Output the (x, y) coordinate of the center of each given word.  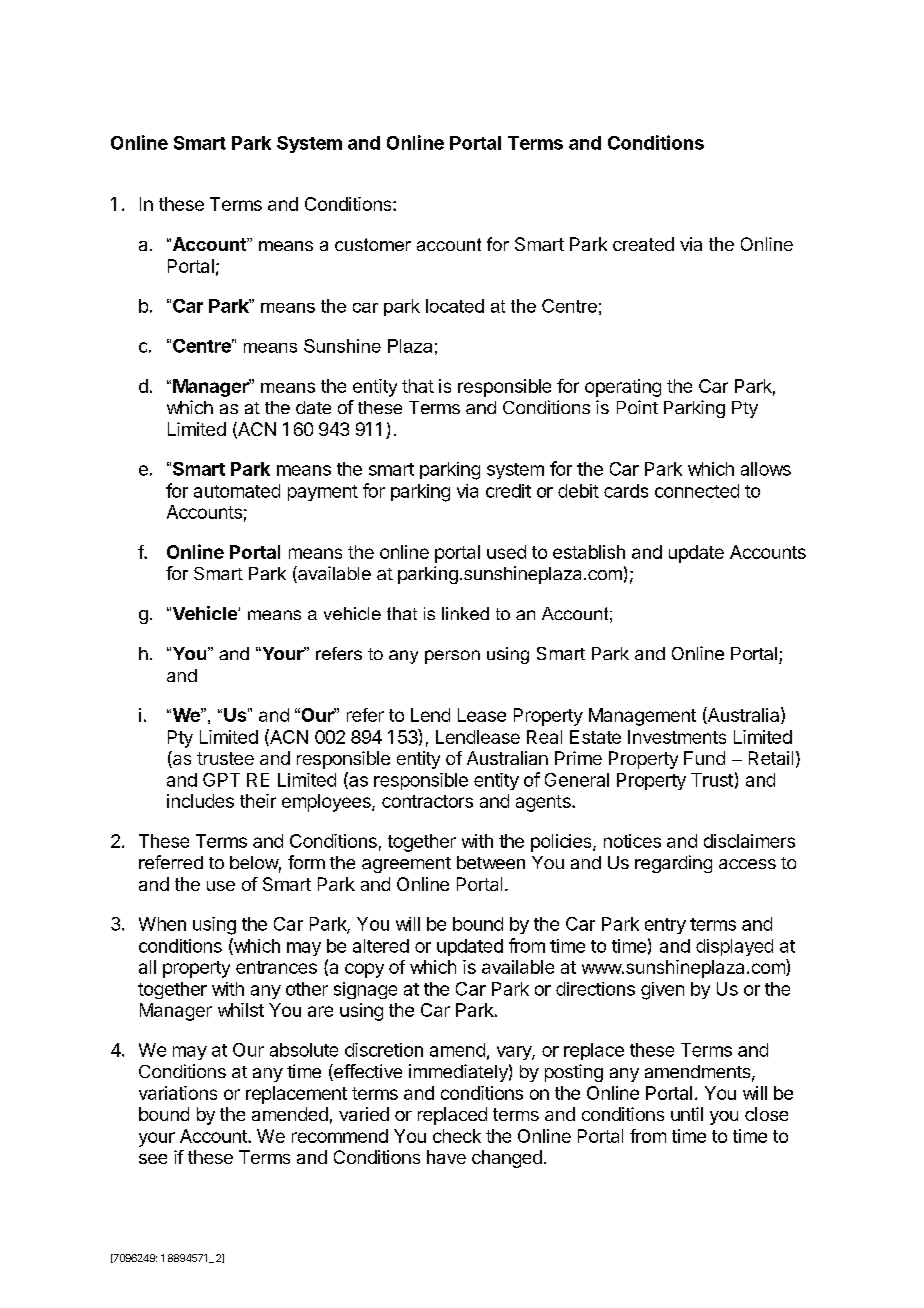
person (452, 657)
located (455, 306)
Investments (677, 737)
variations (178, 1093)
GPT (221, 780)
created (643, 244)
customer (373, 244)
